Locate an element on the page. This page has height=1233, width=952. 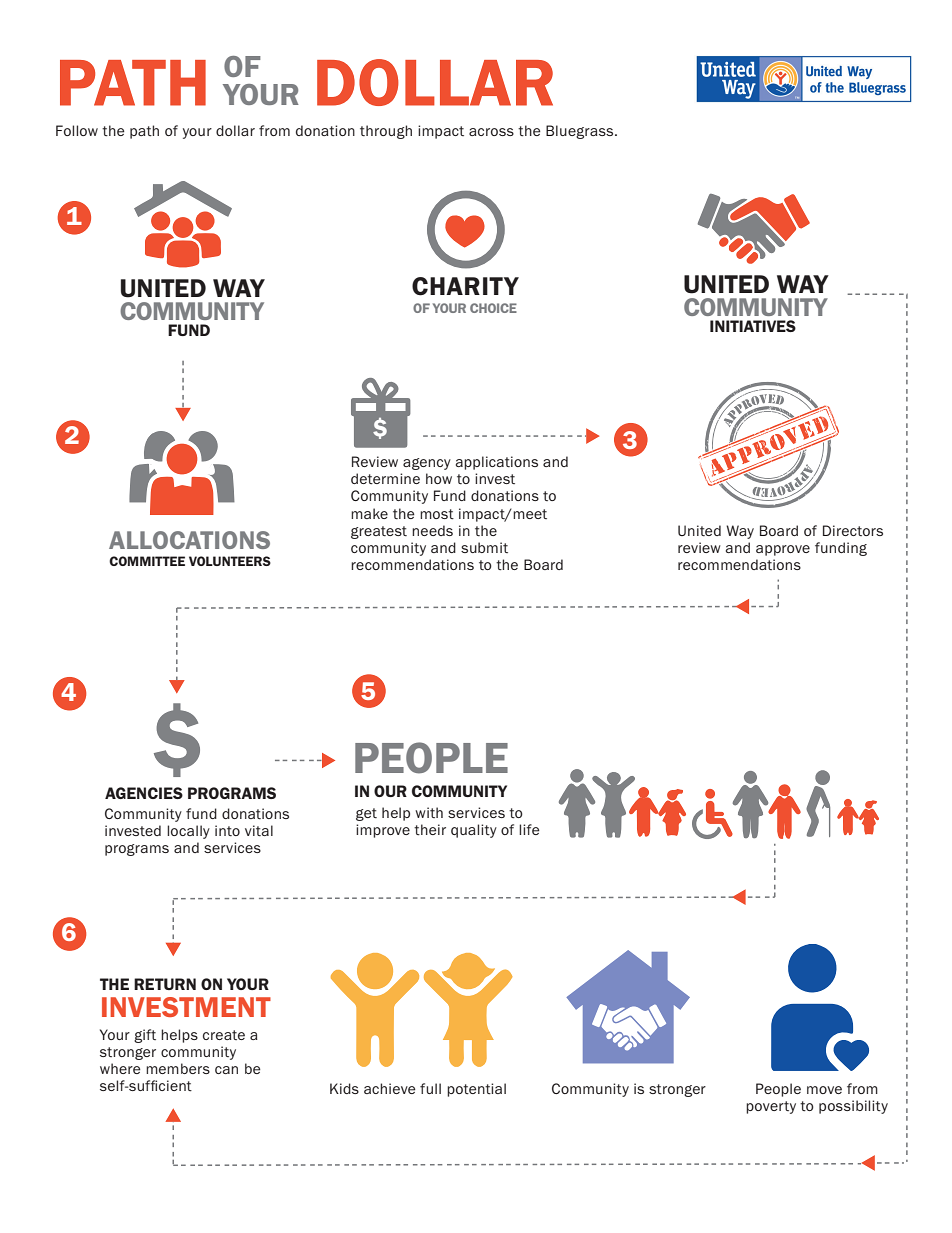
ALLOCATIONS is located at coordinates (189, 540).
